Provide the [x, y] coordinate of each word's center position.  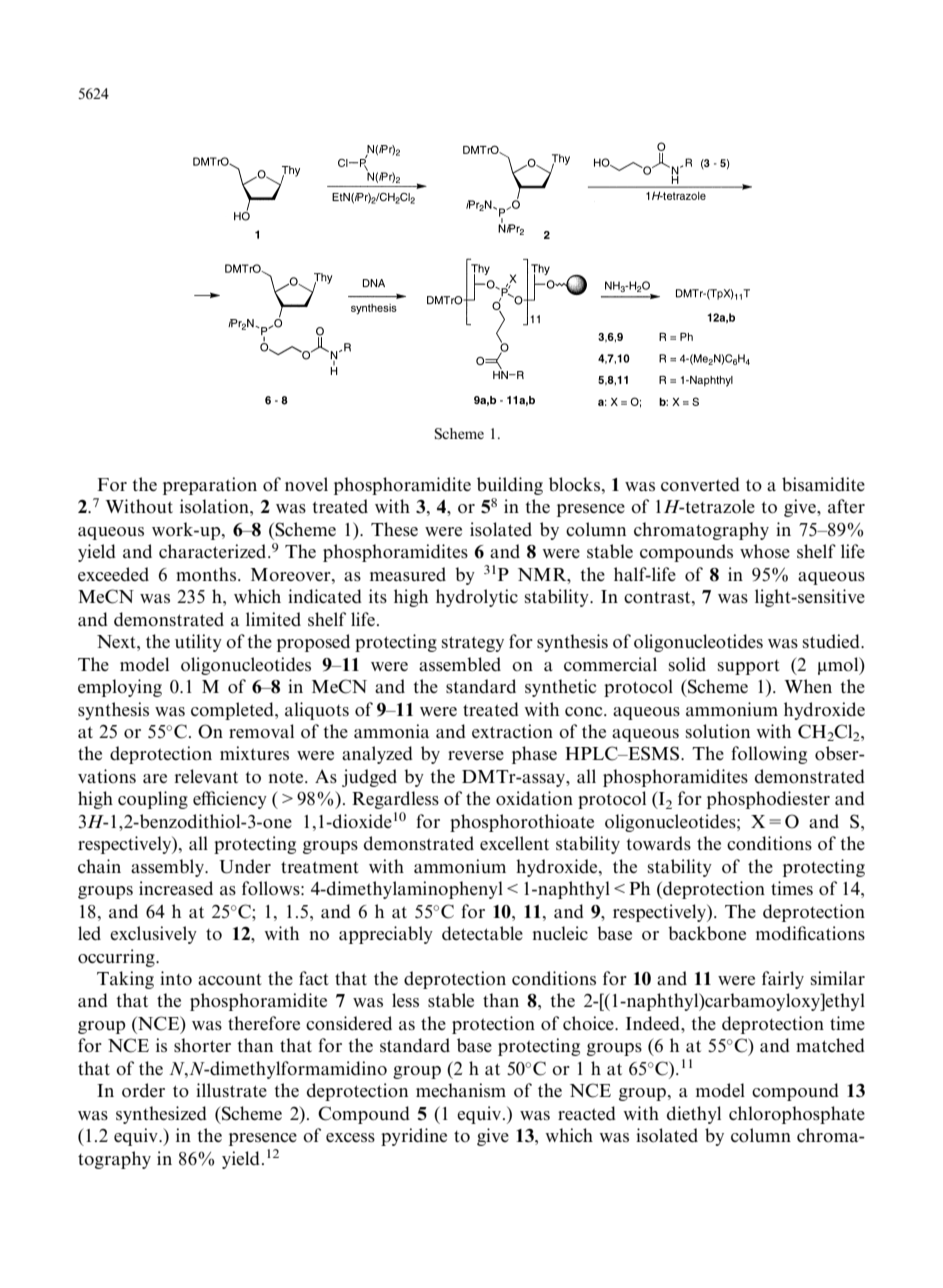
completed [233, 711]
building [510, 486]
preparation [210, 486]
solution [718, 731]
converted [700, 484]
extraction [512, 731]
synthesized [161, 1115]
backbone [707, 933]
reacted [587, 1113]
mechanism [461, 1090]
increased [176, 888]
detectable [482, 933]
